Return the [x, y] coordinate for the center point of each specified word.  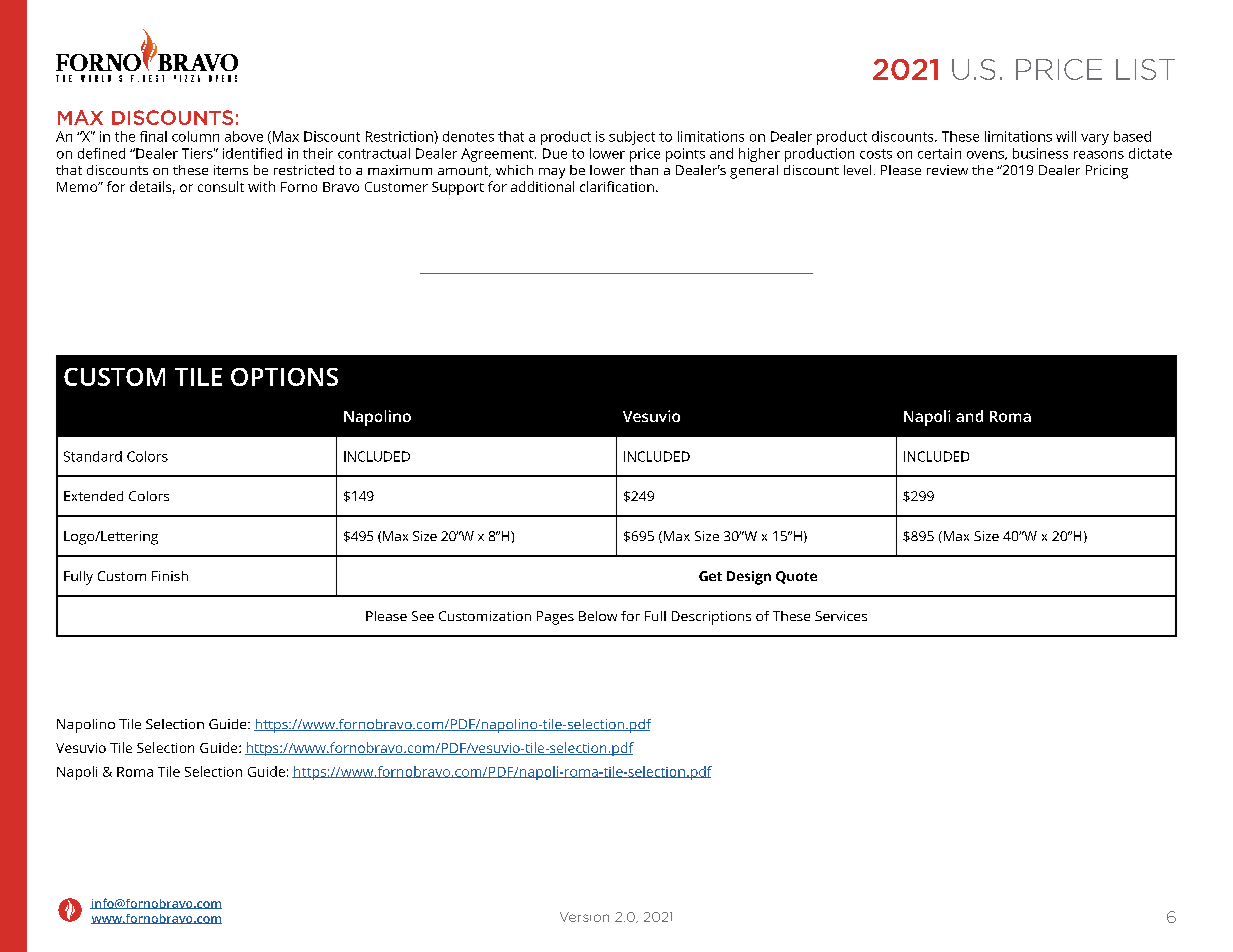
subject [632, 138]
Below [598, 616]
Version [584, 917]
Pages [555, 618]
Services [841, 616]
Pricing [1107, 172]
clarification [617, 186]
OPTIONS [284, 377]
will [1066, 136]
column [195, 136]
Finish [170, 576]
